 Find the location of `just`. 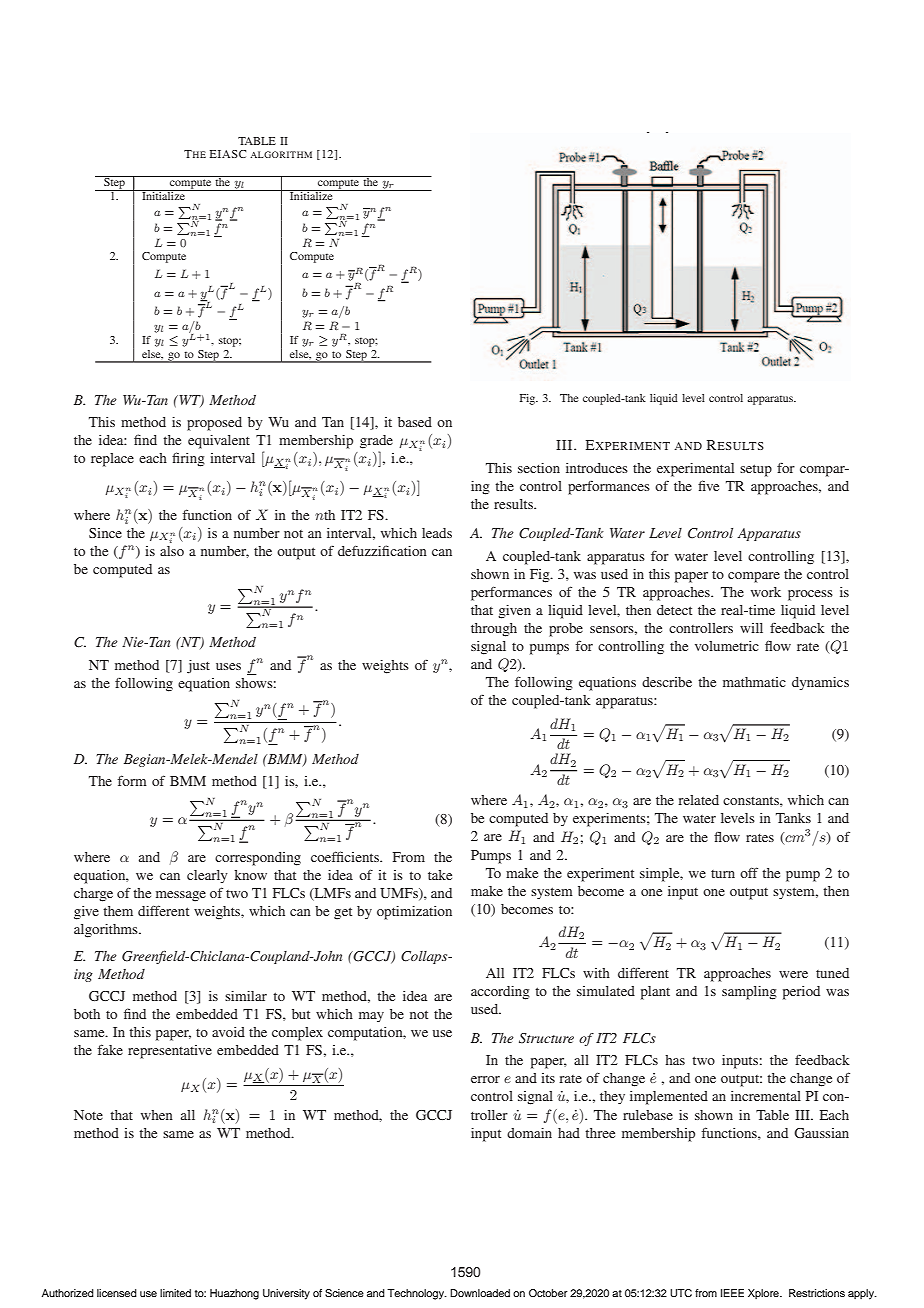

just is located at coordinates (198, 667).
